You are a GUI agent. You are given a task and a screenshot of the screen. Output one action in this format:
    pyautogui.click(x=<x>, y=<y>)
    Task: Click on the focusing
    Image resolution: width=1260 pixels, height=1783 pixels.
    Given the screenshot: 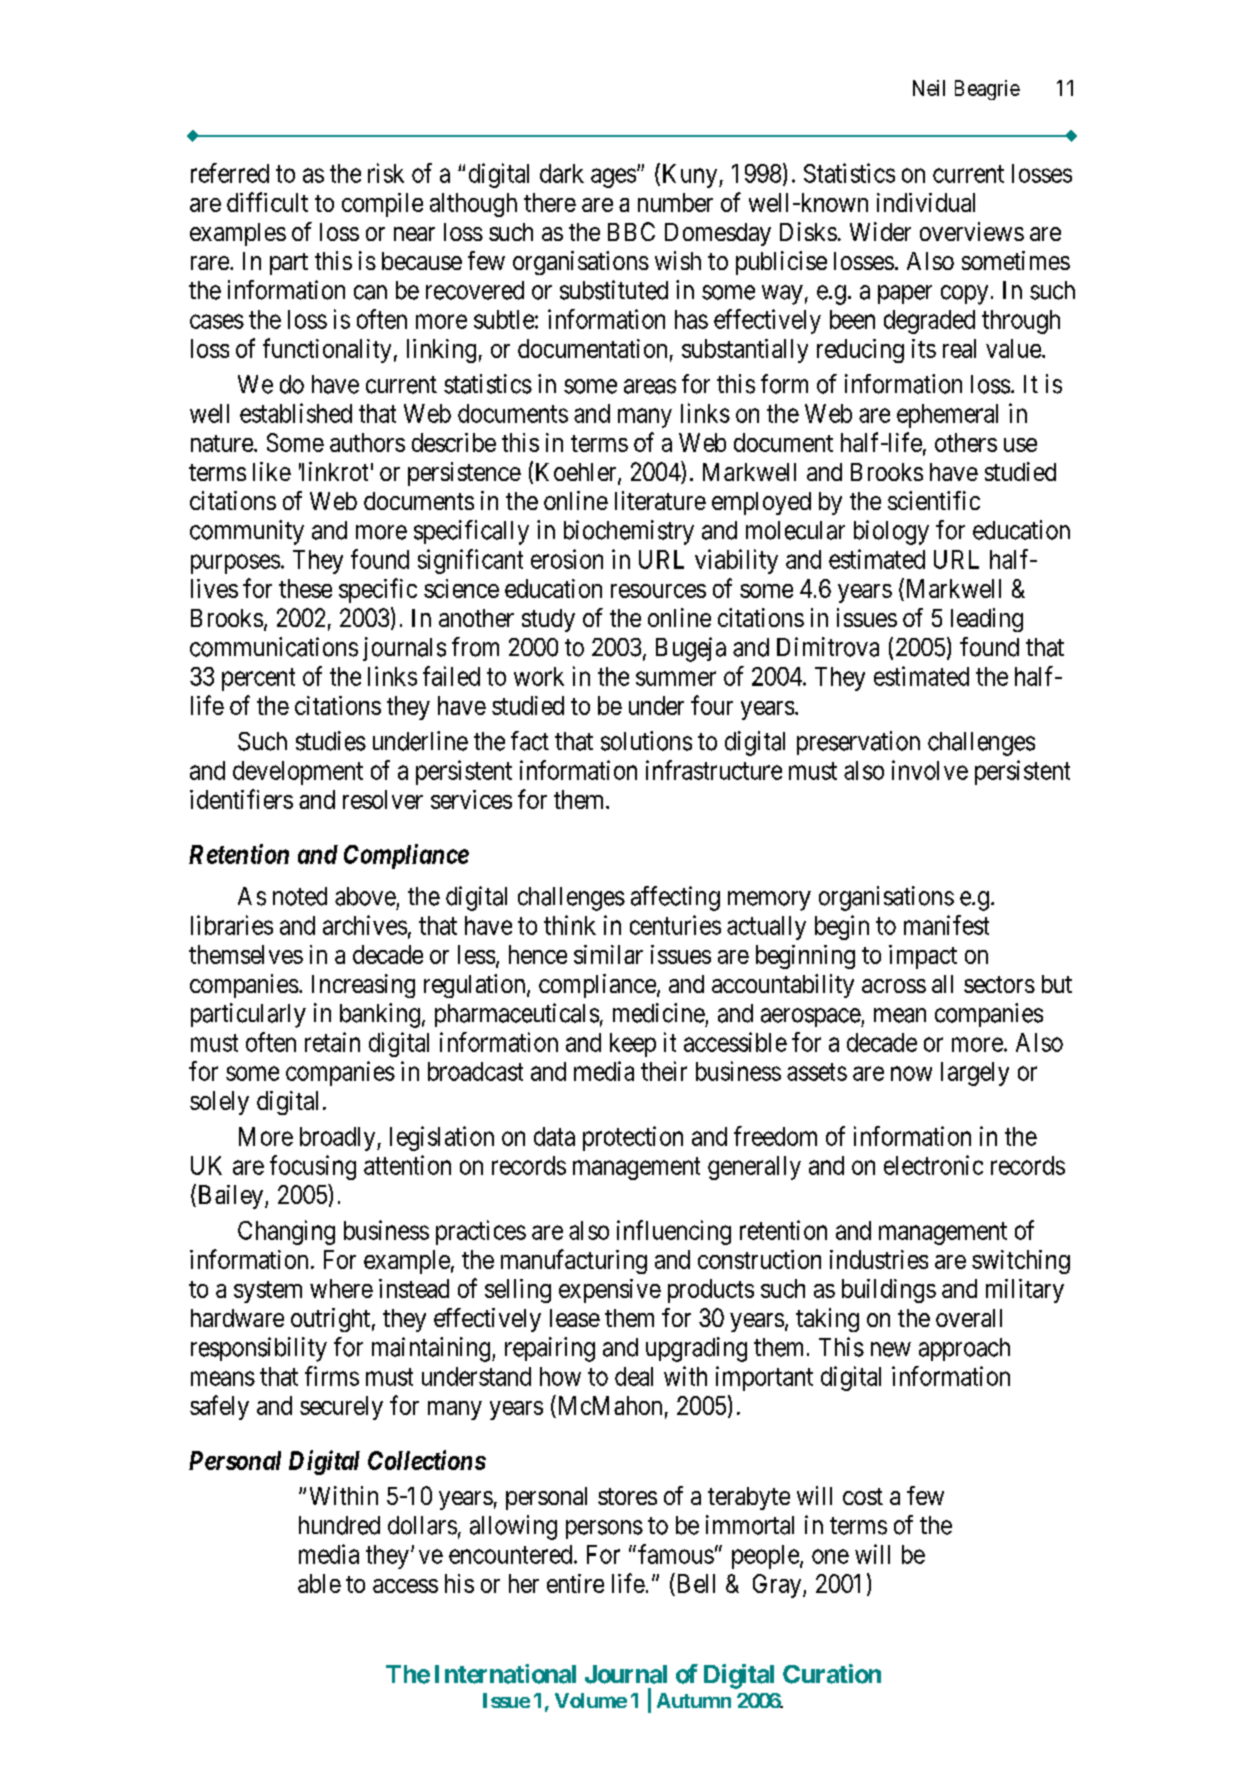 What is the action you would take?
    pyautogui.click(x=313, y=1167)
